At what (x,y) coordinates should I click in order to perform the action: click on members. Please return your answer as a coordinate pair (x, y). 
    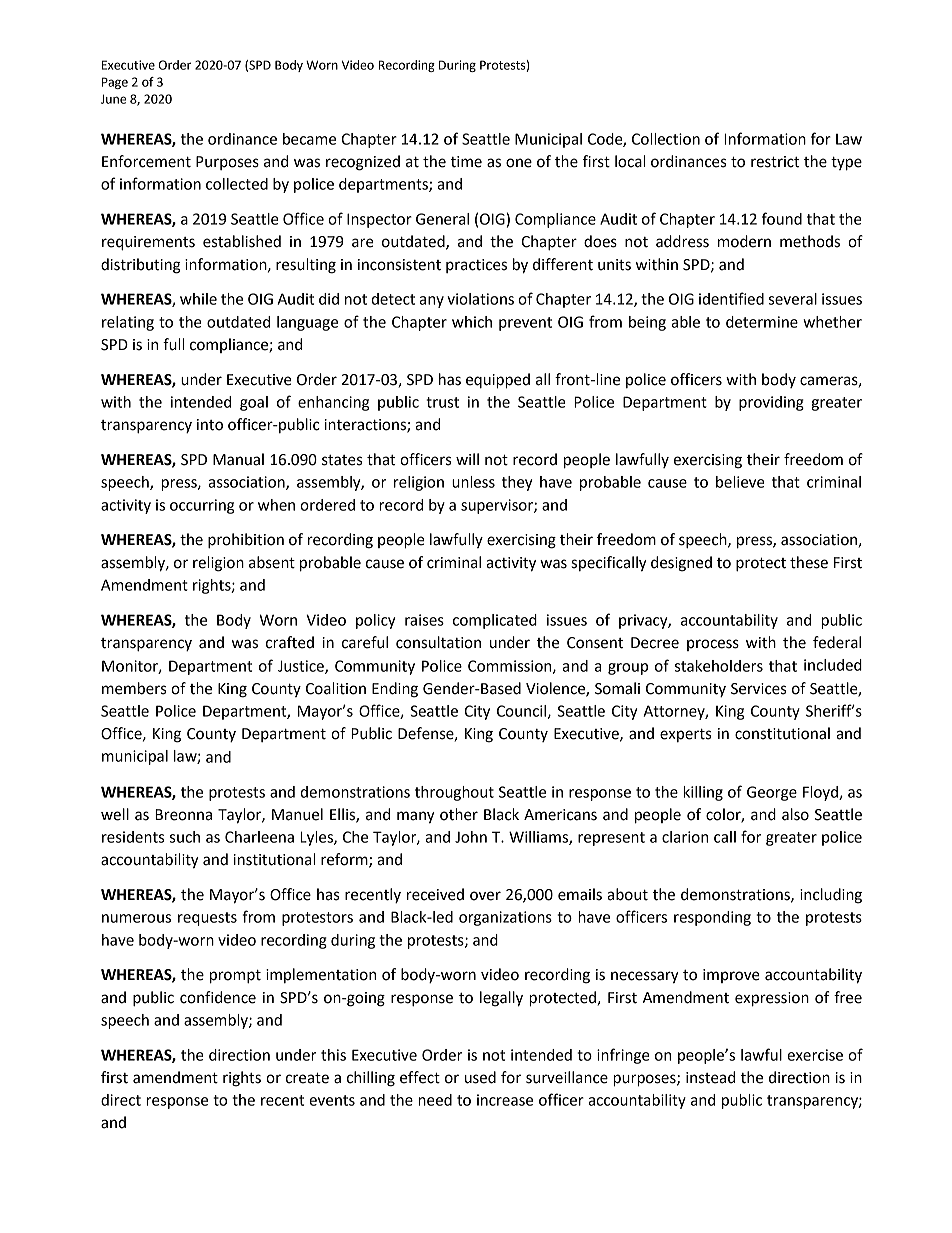
    Looking at the image, I should click on (134, 688).
